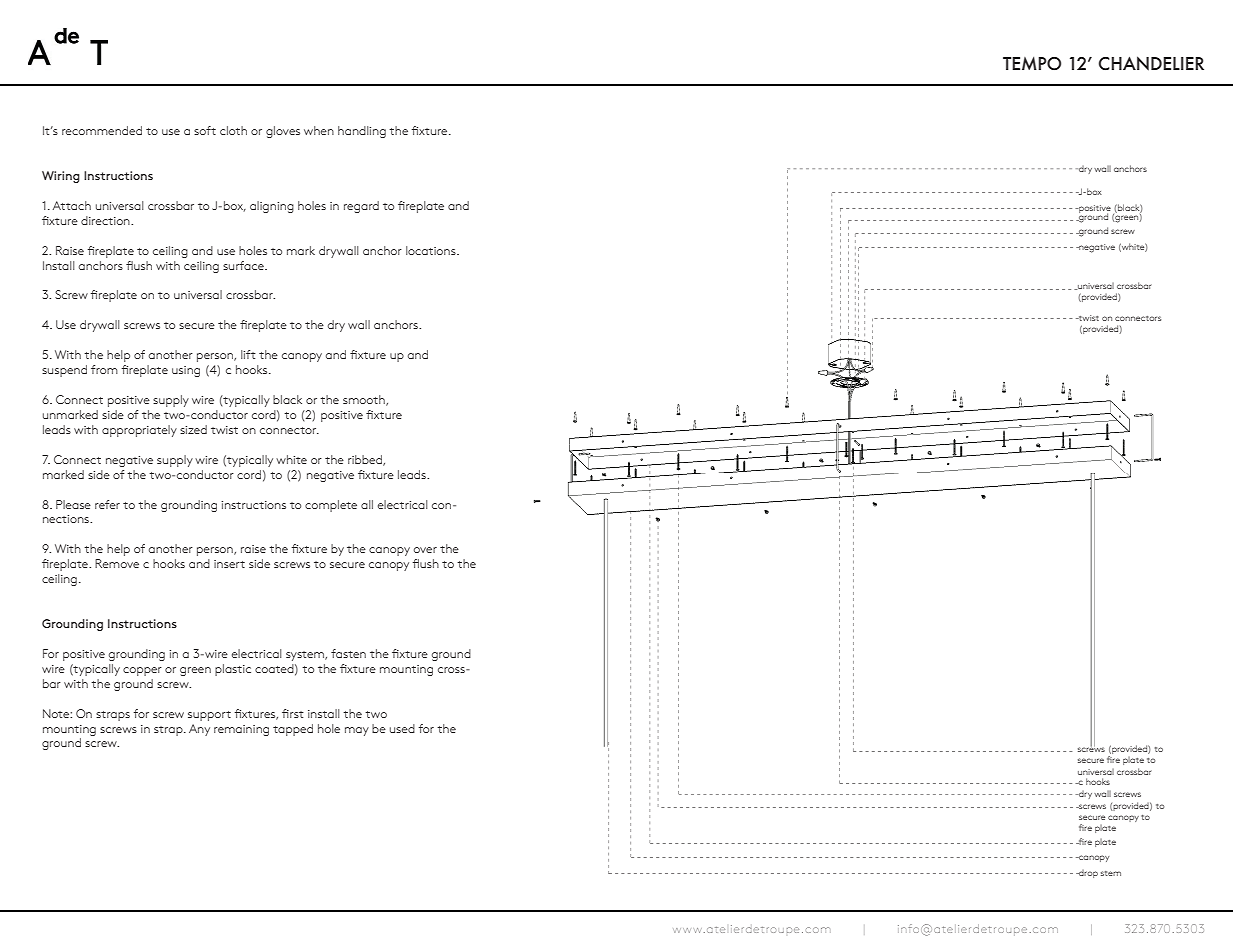  I want to click on fasten, so click(348, 653).
